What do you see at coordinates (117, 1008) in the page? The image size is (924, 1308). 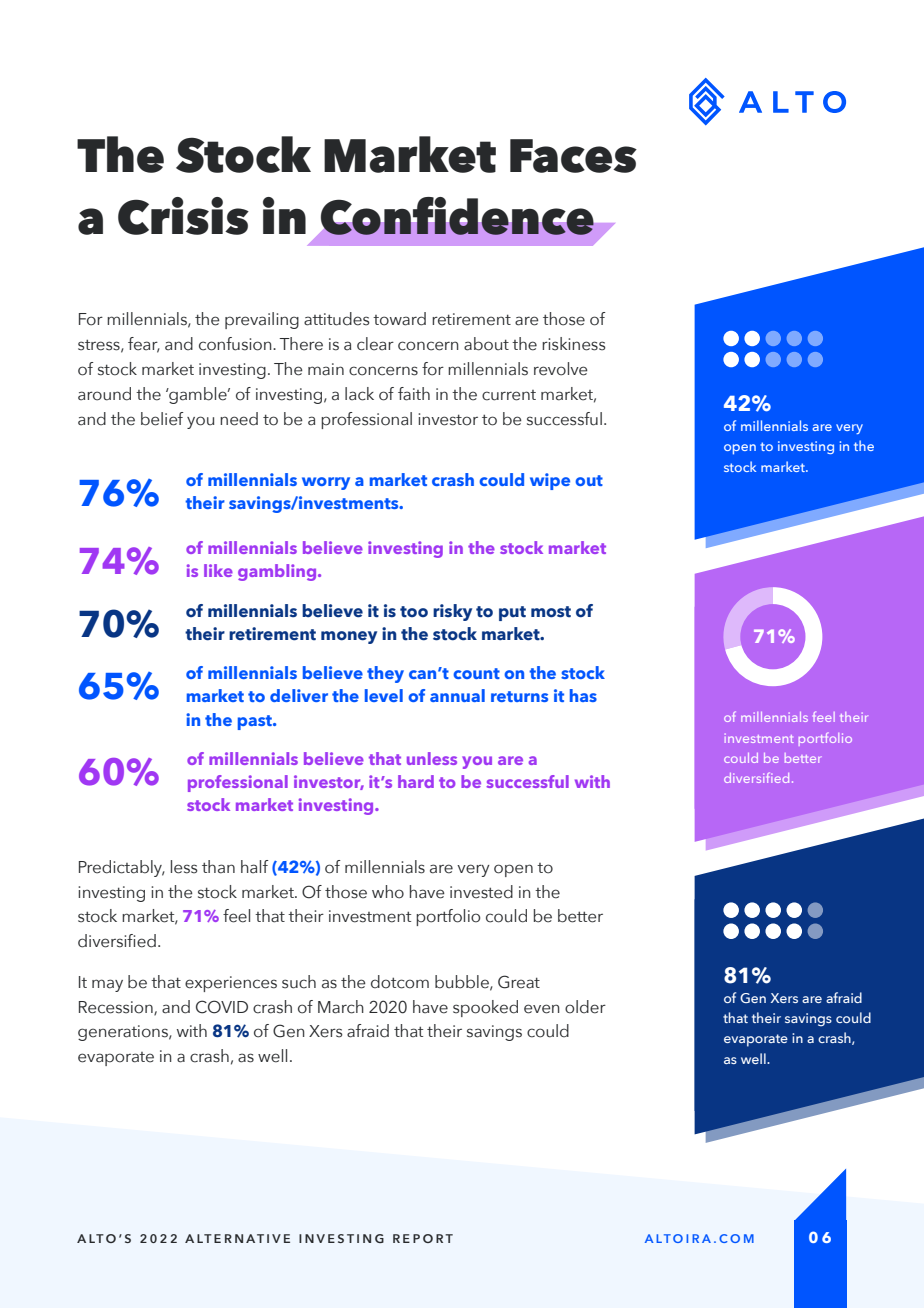 I see `Recession` at bounding box center [117, 1008].
